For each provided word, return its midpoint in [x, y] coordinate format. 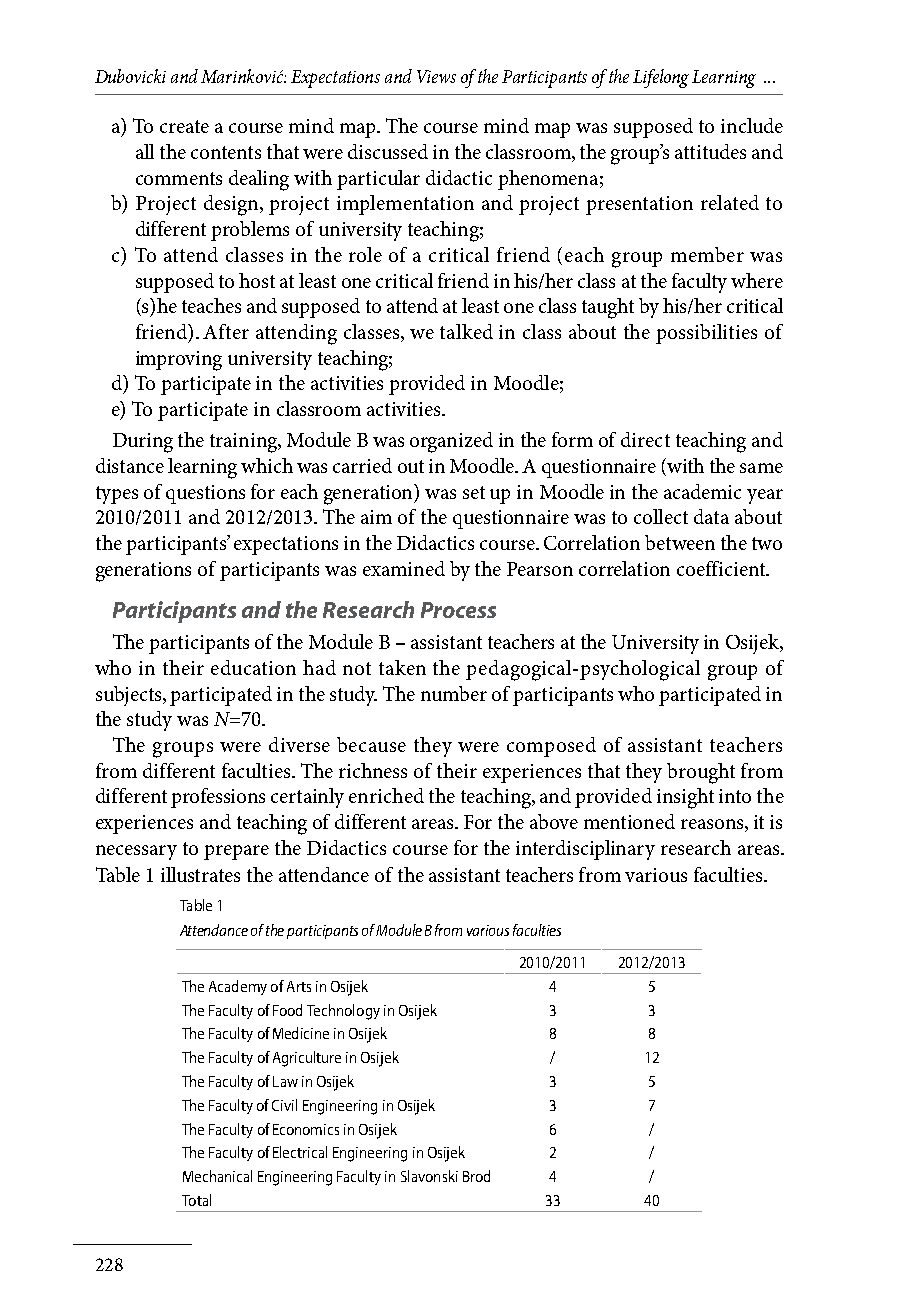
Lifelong [661, 78]
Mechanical [217, 1176]
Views [436, 76]
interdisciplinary [585, 850]
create [184, 126]
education [253, 667]
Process [458, 610]
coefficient [722, 568]
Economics [306, 1129]
